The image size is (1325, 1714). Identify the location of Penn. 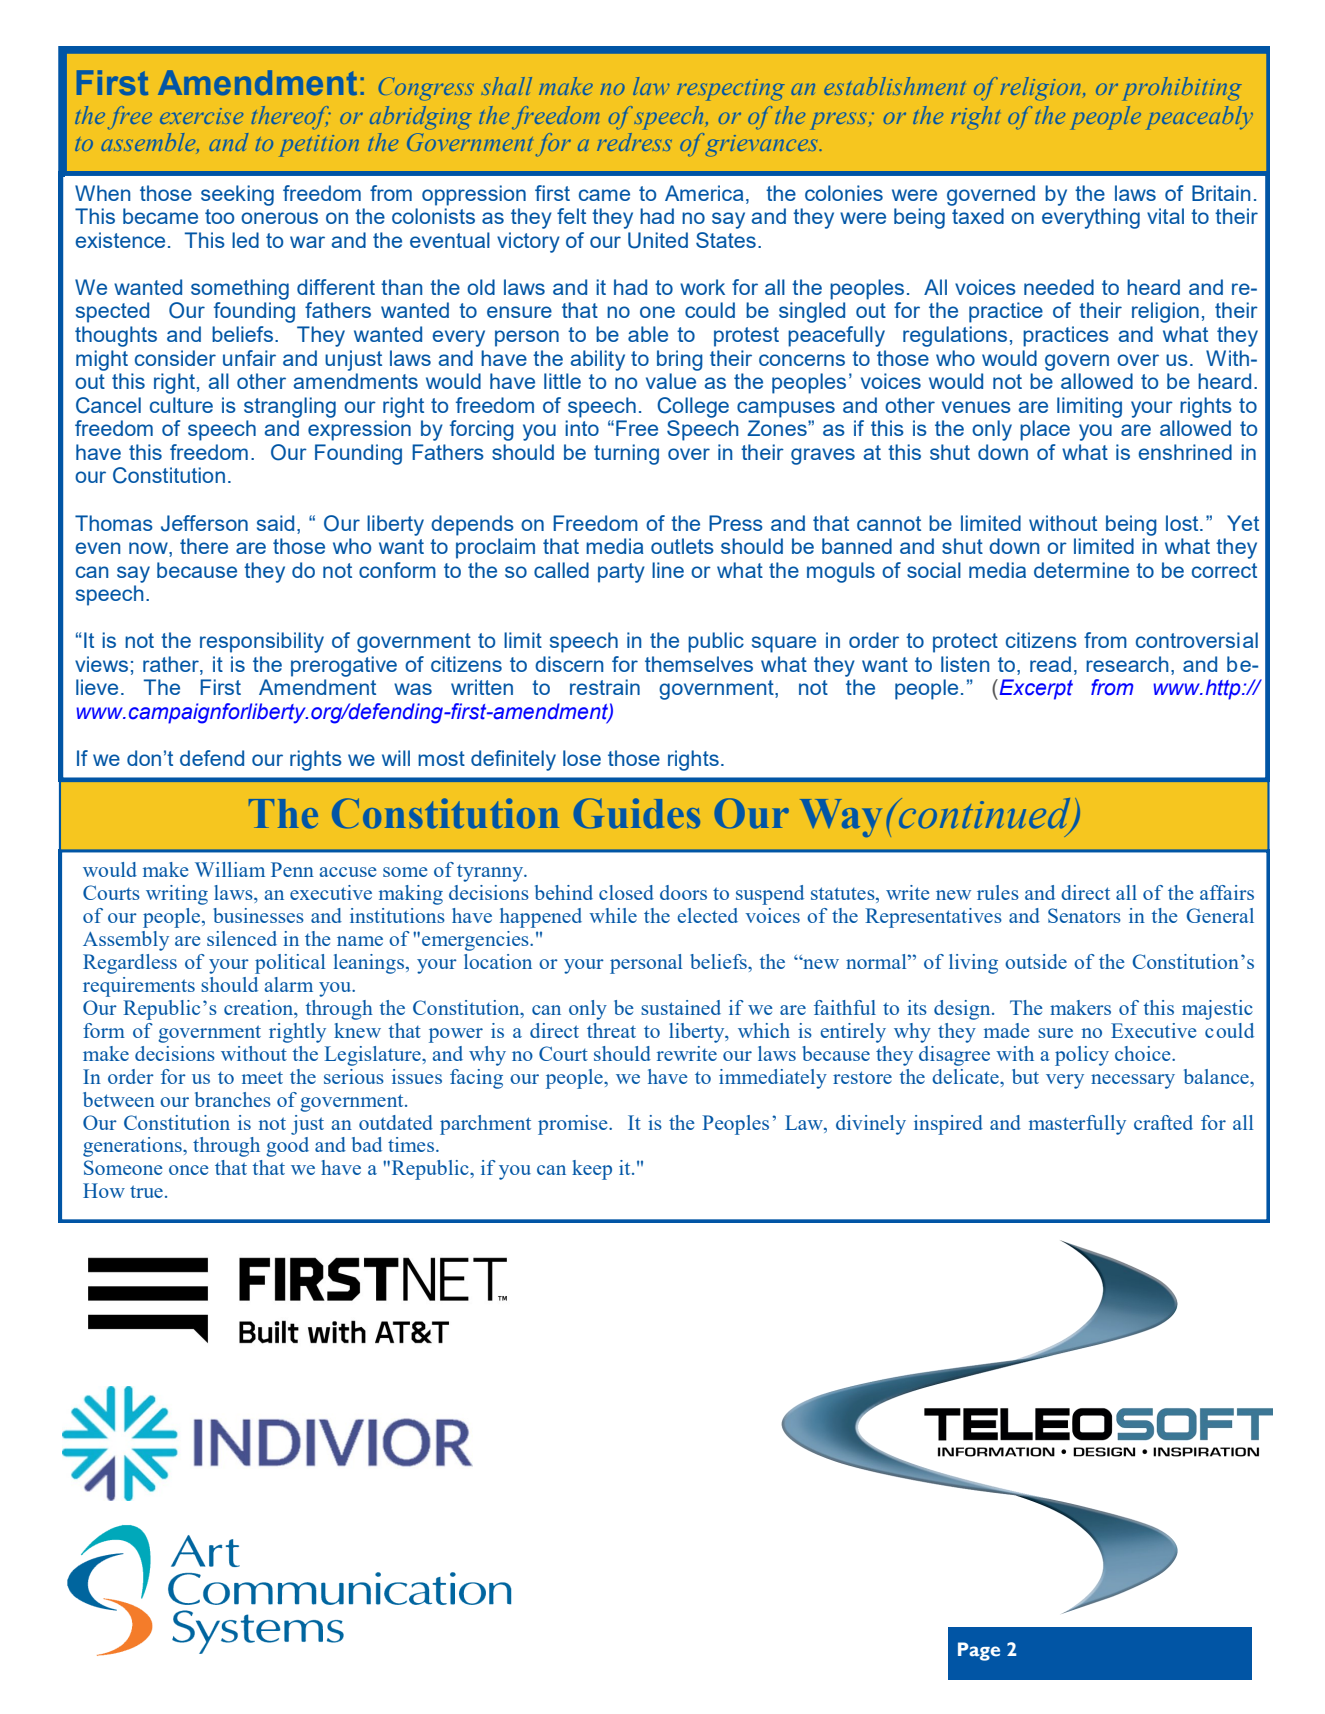
(292, 869).
